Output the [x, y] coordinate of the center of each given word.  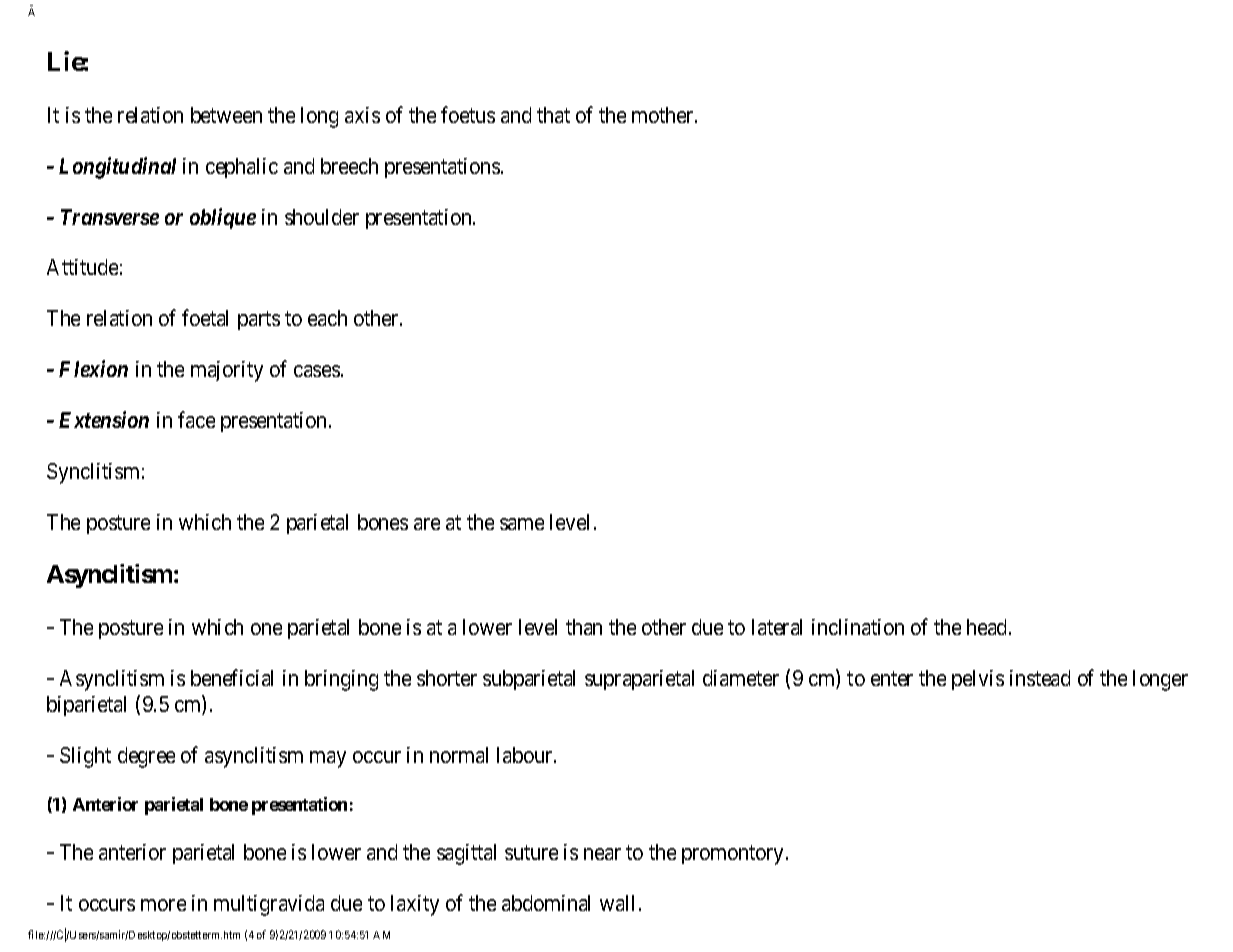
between [226, 115]
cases [317, 371]
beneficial [232, 677]
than [584, 627]
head [988, 627]
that [553, 115]
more [163, 905]
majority [227, 371]
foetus [468, 114]
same [522, 524]
